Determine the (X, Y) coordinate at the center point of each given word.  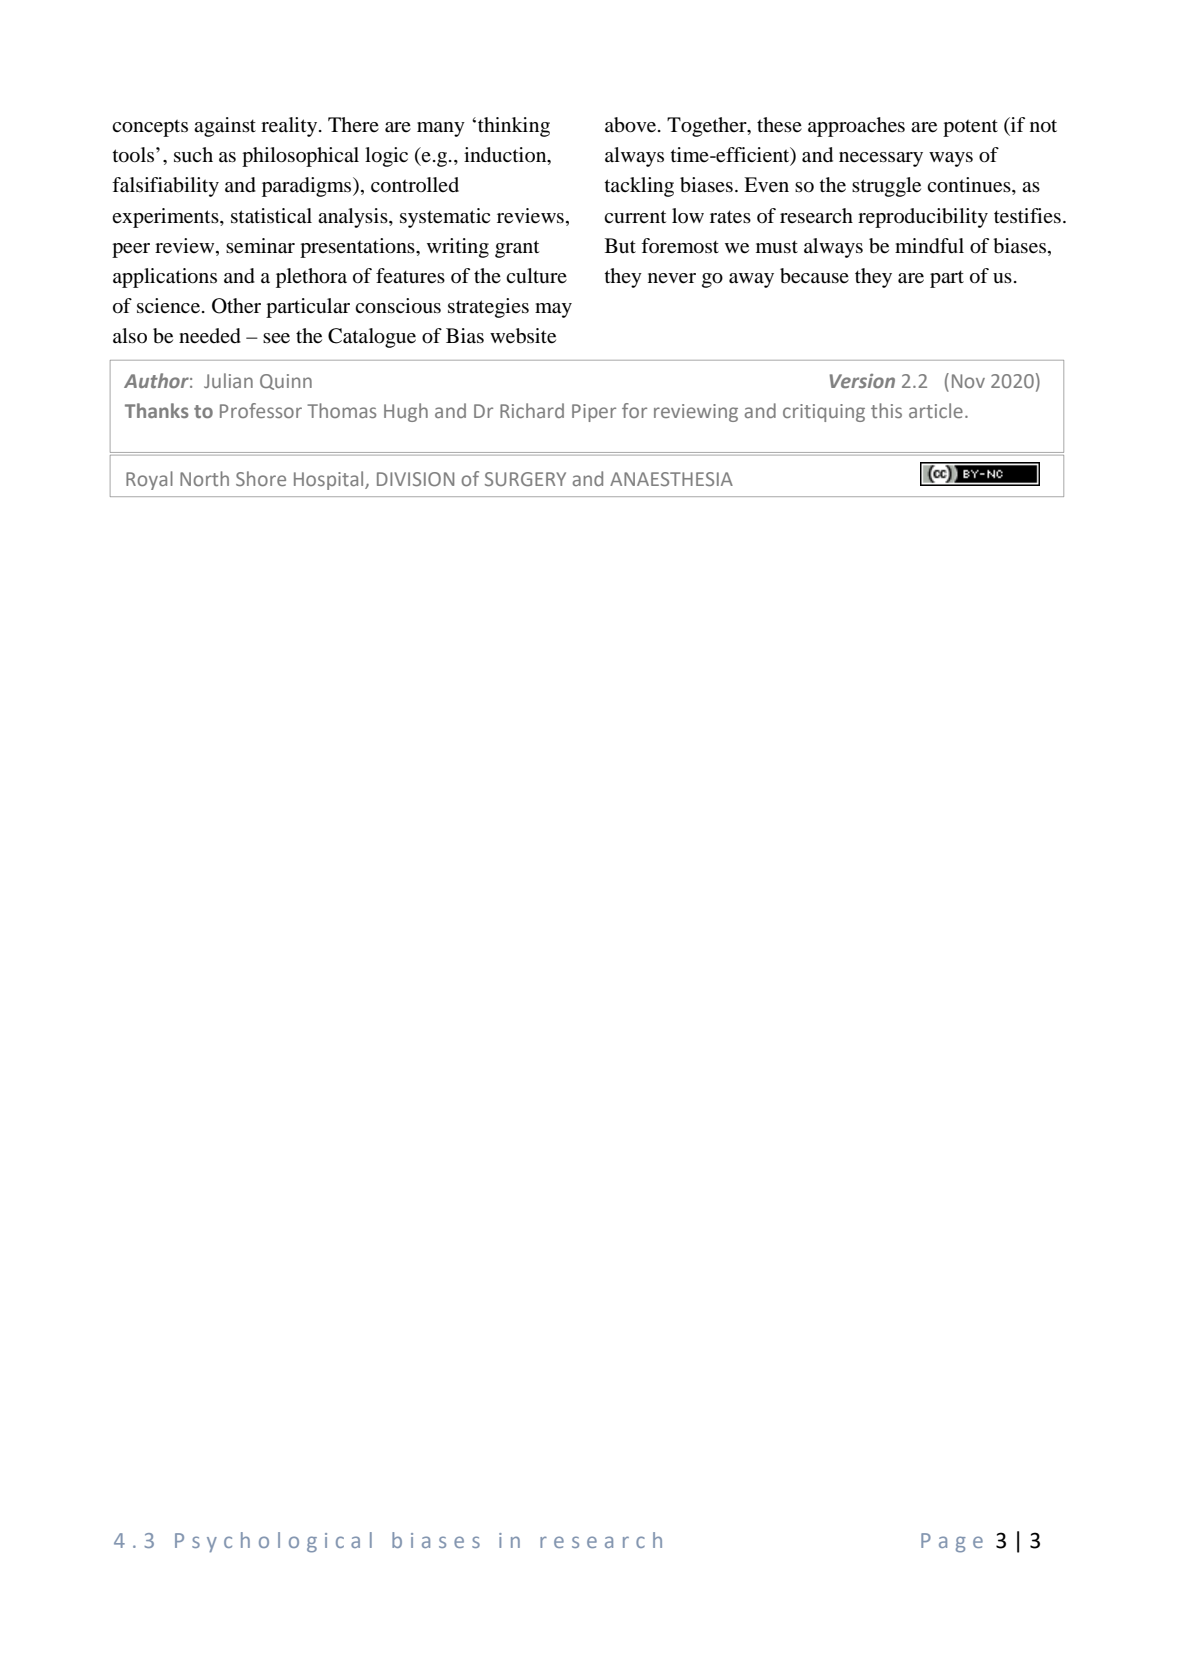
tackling (639, 187)
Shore (261, 478)
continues (970, 186)
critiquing (824, 413)
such (193, 155)
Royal (149, 480)
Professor (261, 410)
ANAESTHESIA (671, 479)
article (936, 410)
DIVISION (415, 479)
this (886, 410)
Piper (594, 413)
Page (952, 1543)
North (204, 478)
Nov (968, 381)
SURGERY (525, 479)
